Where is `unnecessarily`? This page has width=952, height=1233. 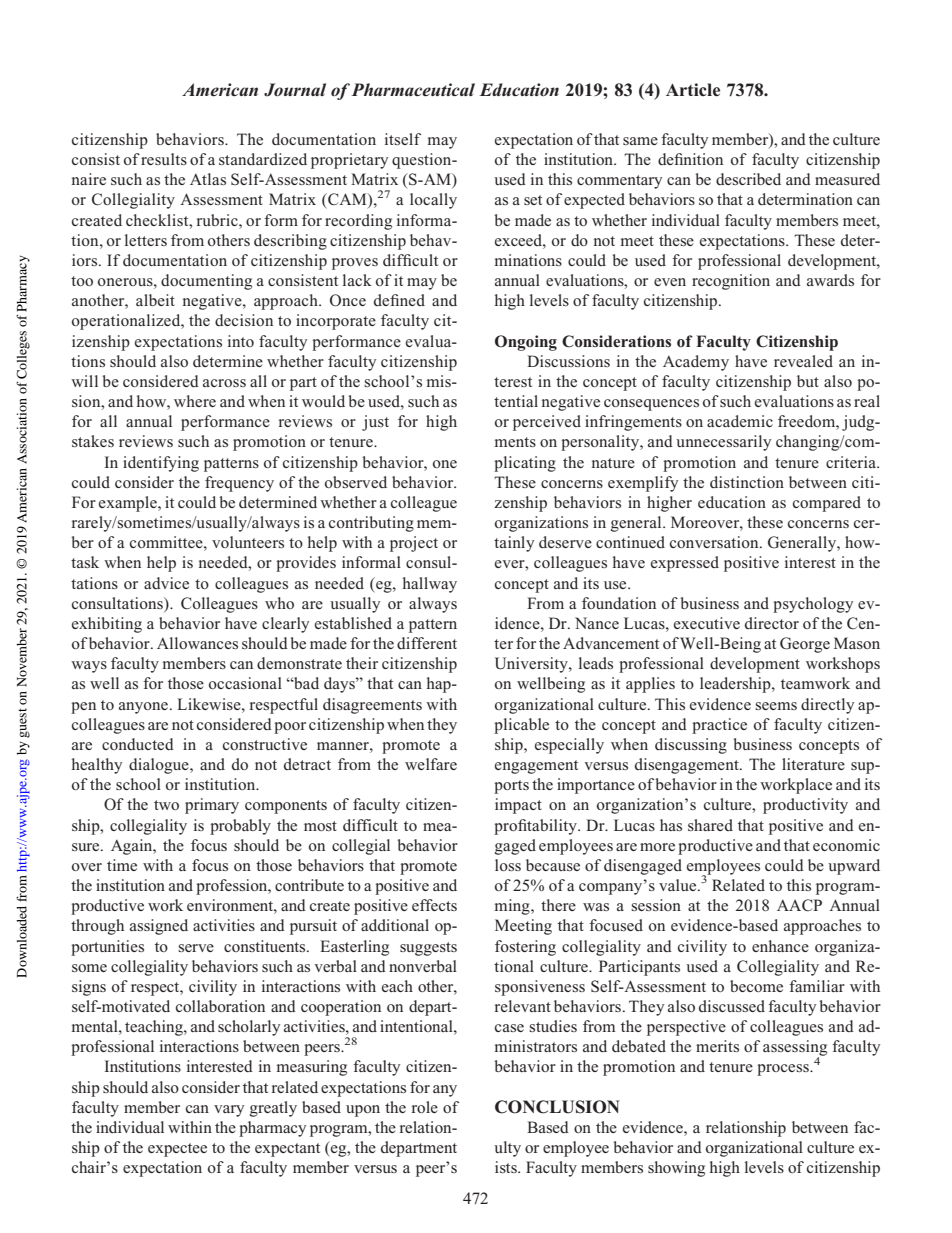 unnecessarily is located at coordinates (723, 443).
